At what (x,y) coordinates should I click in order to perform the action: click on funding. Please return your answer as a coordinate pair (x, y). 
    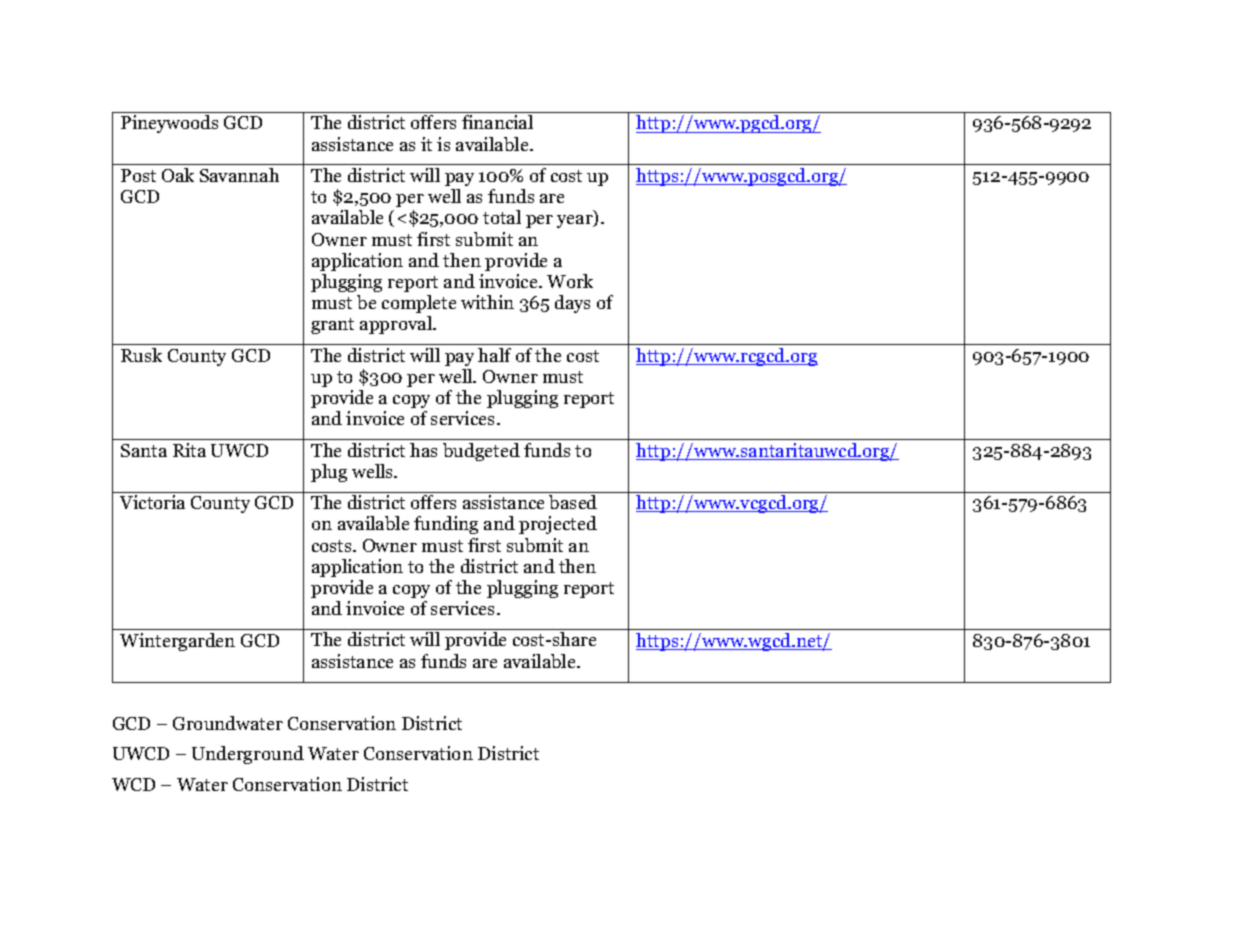
    Looking at the image, I should click on (446, 525).
